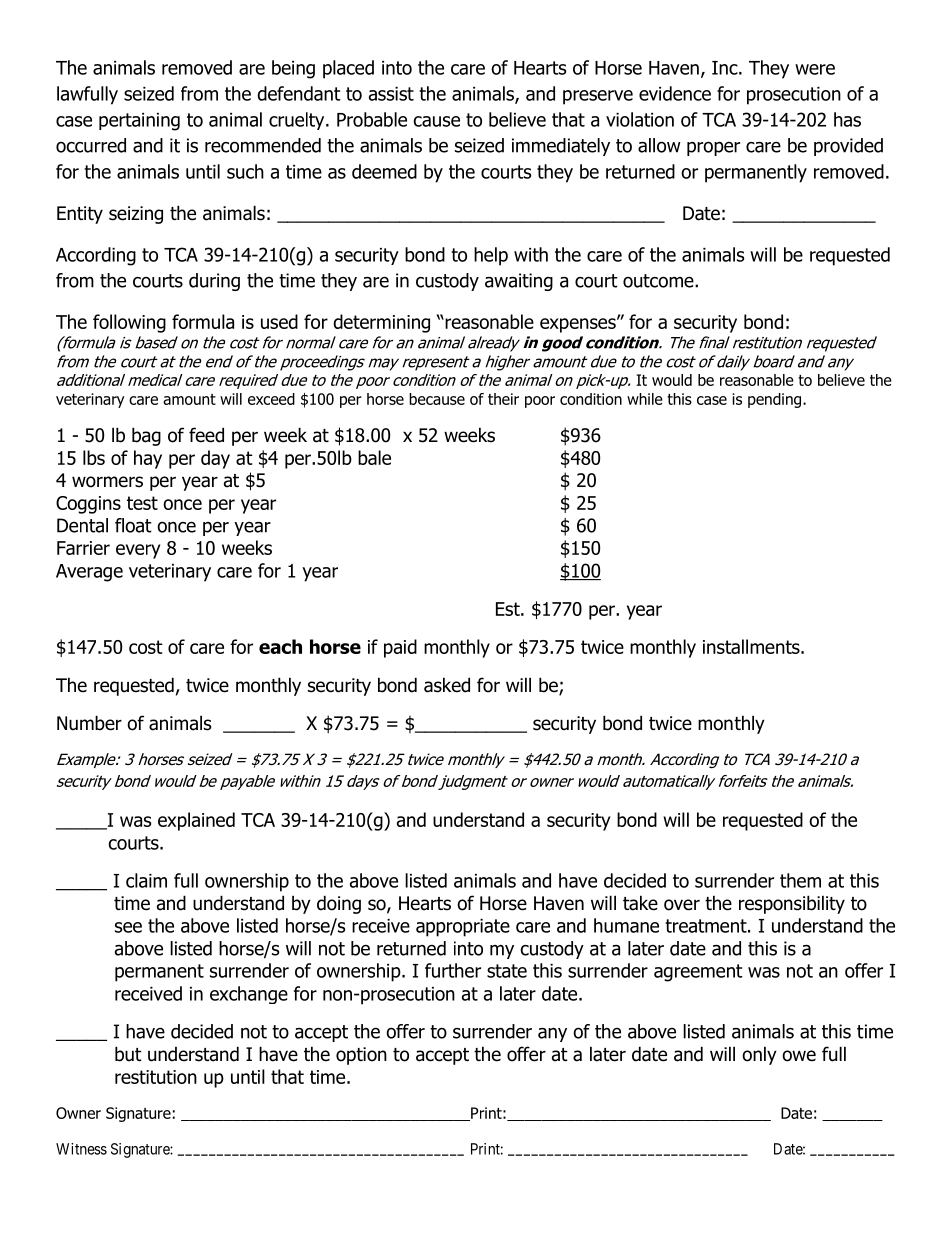  Describe the element at coordinates (776, 400) in the screenshot. I see `pending` at that location.
